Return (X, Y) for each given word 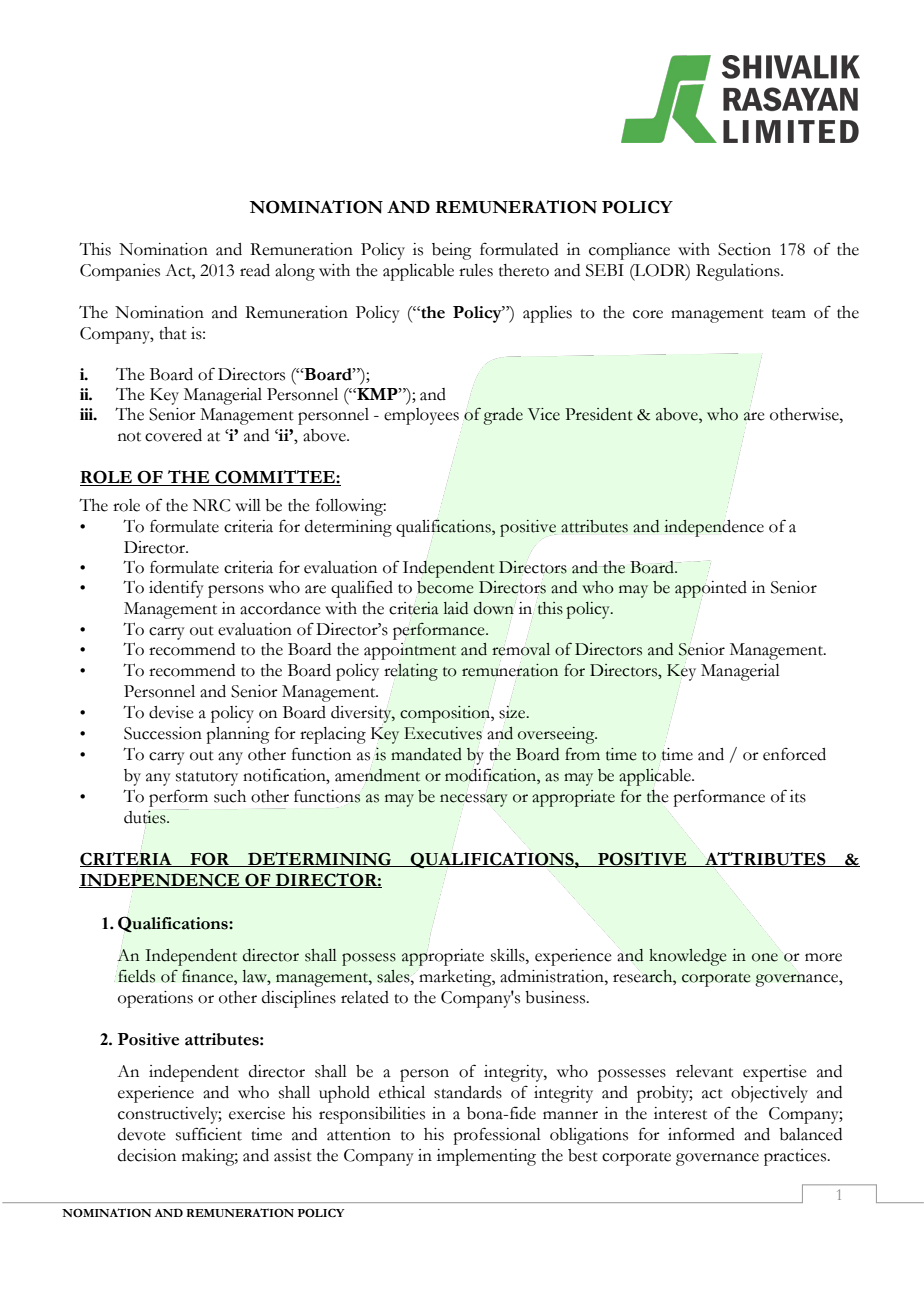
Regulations (739, 272)
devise (171, 712)
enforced (794, 754)
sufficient (209, 1134)
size (513, 712)
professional (497, 1136)
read (255, 270)
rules (476, 270)
